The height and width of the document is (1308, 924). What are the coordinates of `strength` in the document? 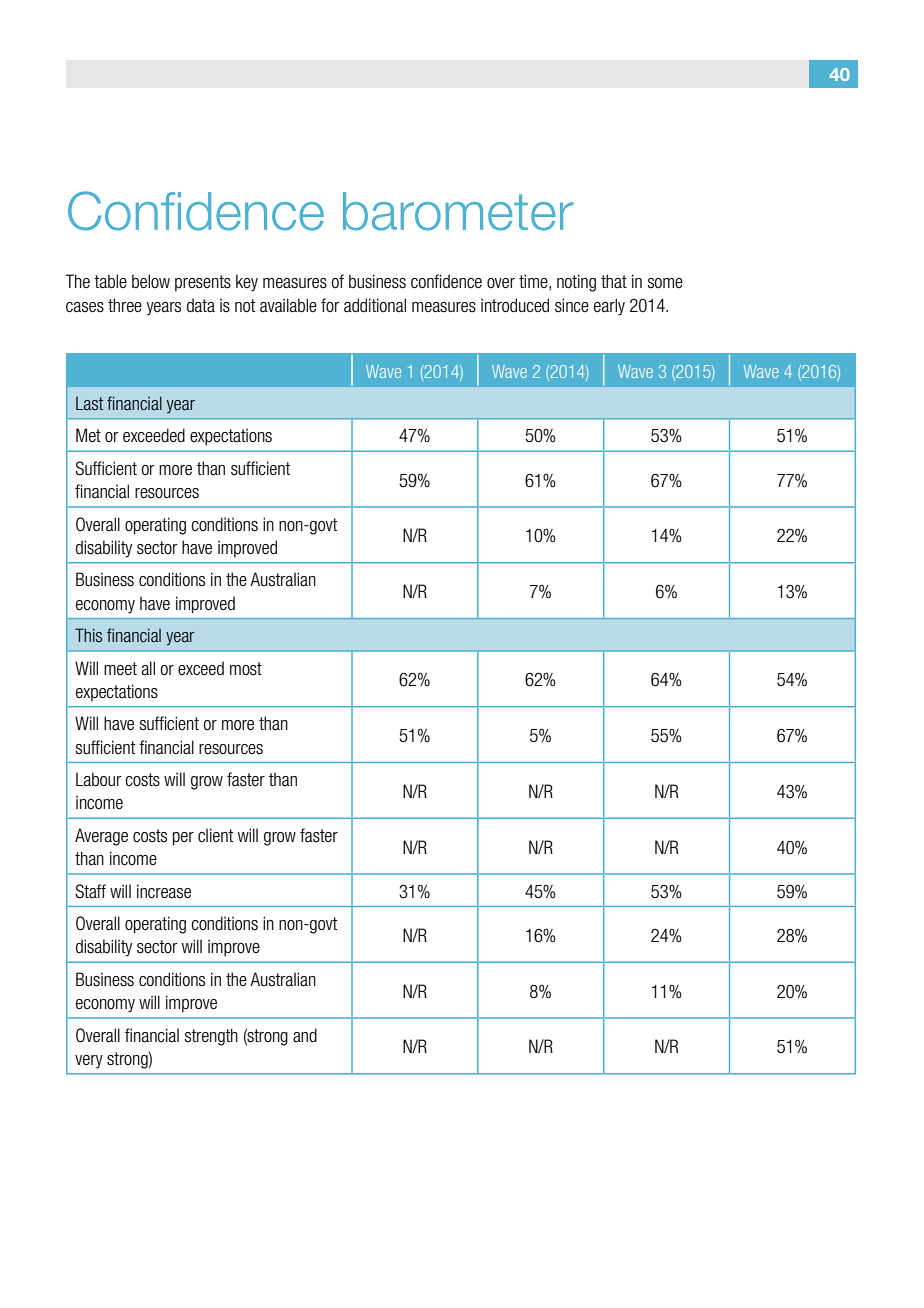 It's located at (211, 1037).
